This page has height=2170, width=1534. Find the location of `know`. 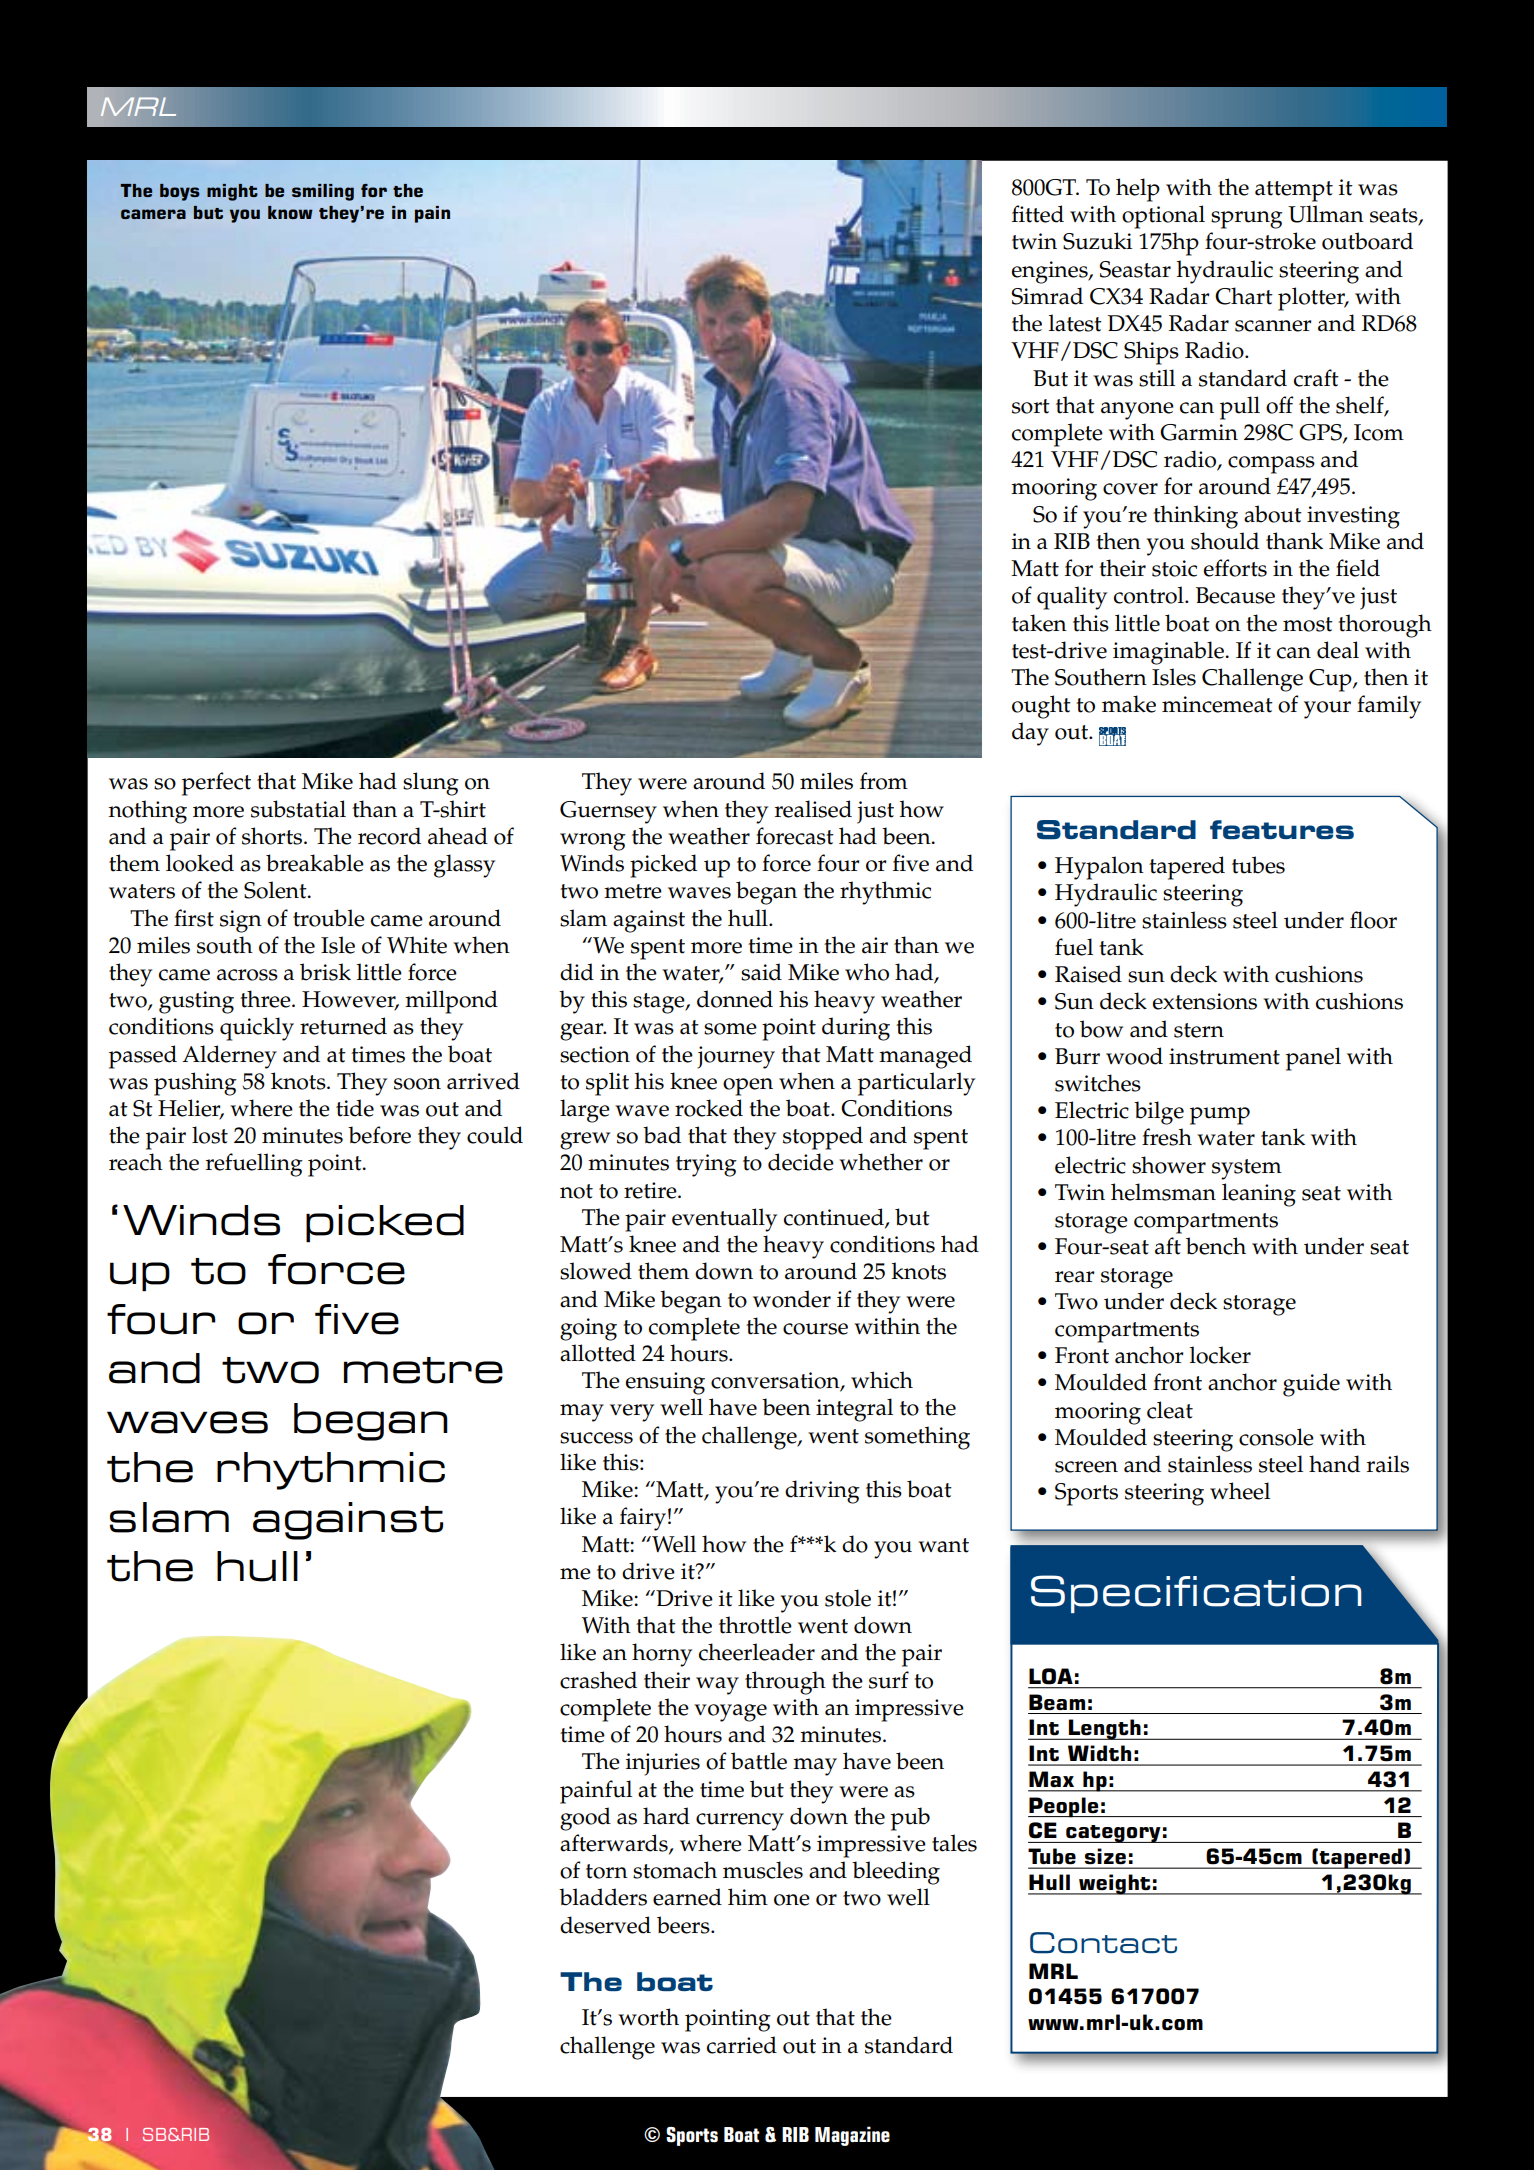

know is located at coordinates (290, 212).
